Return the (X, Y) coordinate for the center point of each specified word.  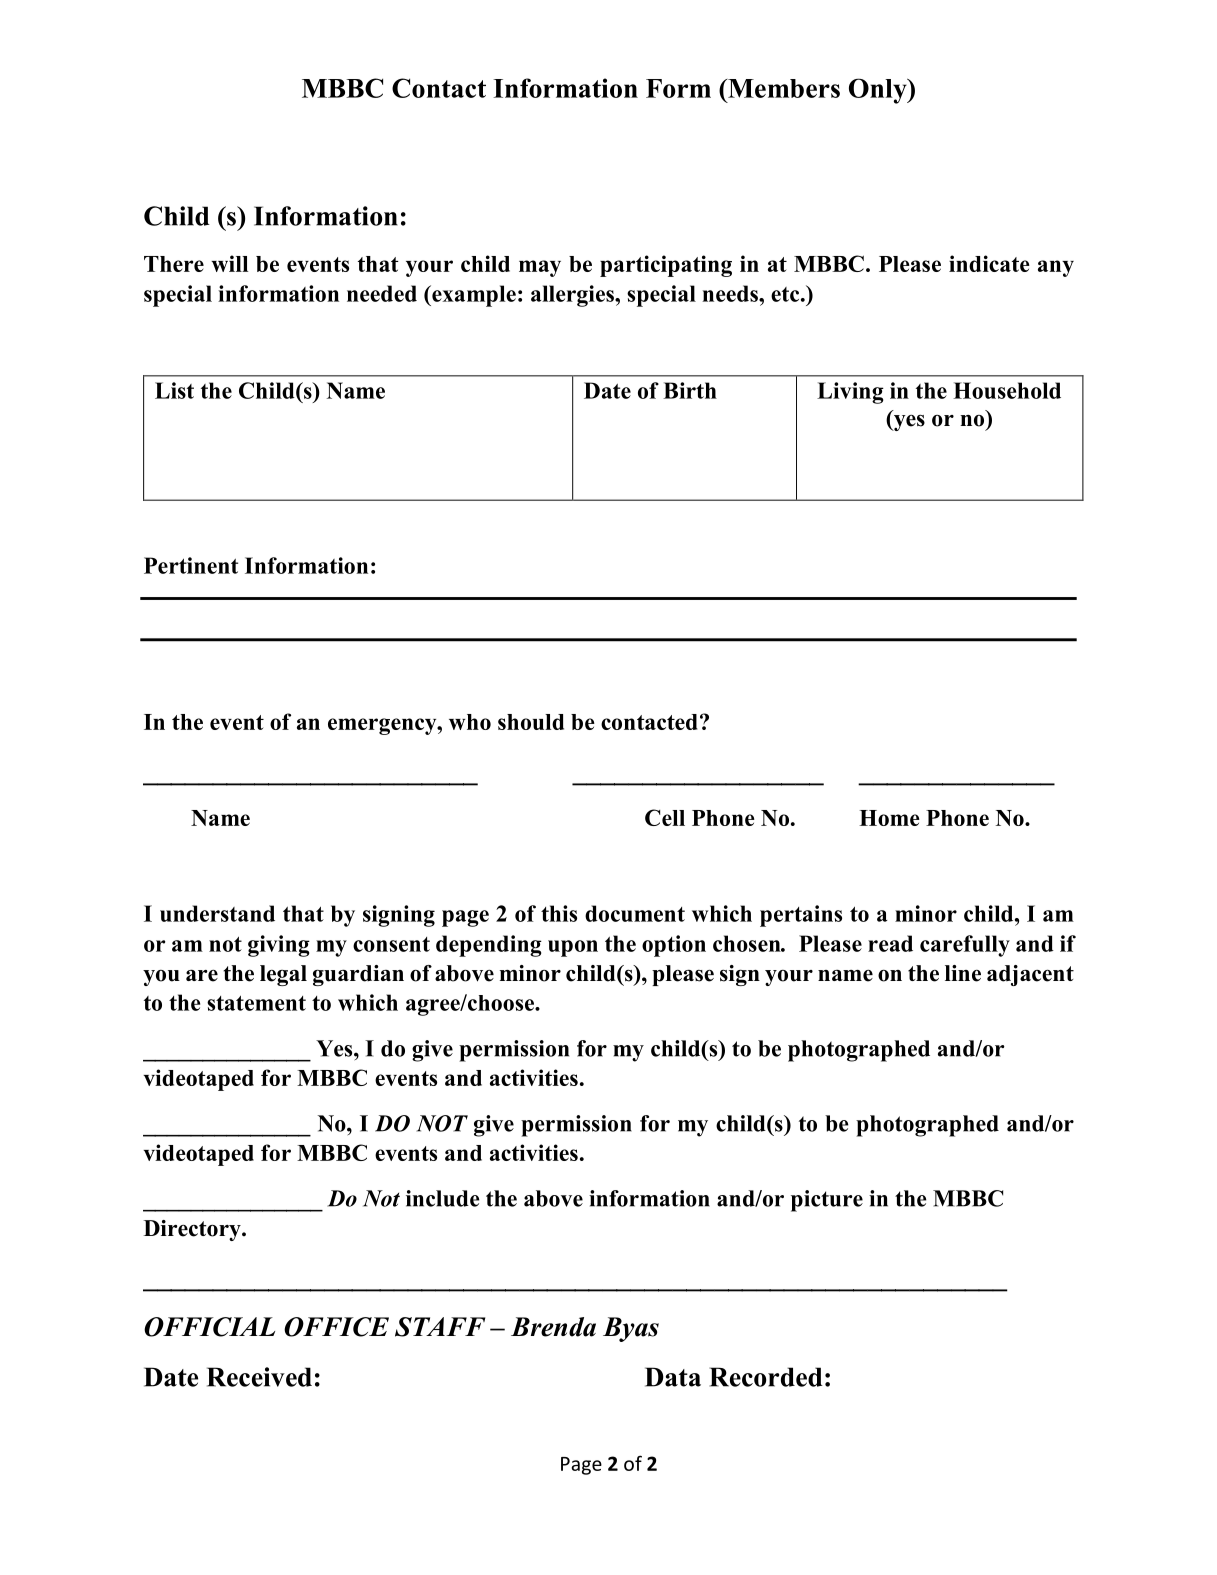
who (470, 722)
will (229, 263)
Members (783, 88)
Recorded (766, 1377)
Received (259, 1377)
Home (889, 818)
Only (879, 91)
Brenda (553, 1327)
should (531, 722)
